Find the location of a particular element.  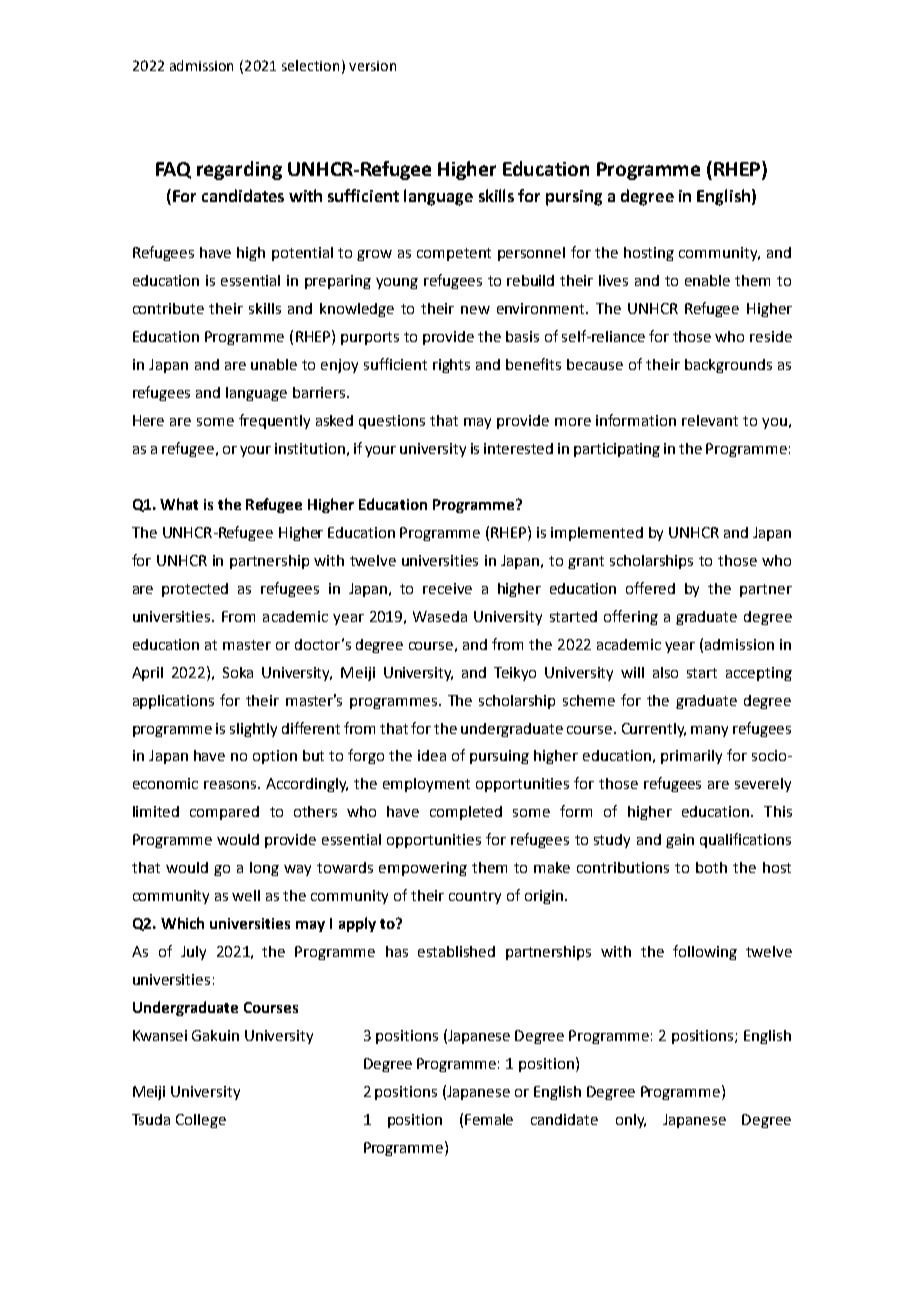

applications is located at coordinates (173, 702).
